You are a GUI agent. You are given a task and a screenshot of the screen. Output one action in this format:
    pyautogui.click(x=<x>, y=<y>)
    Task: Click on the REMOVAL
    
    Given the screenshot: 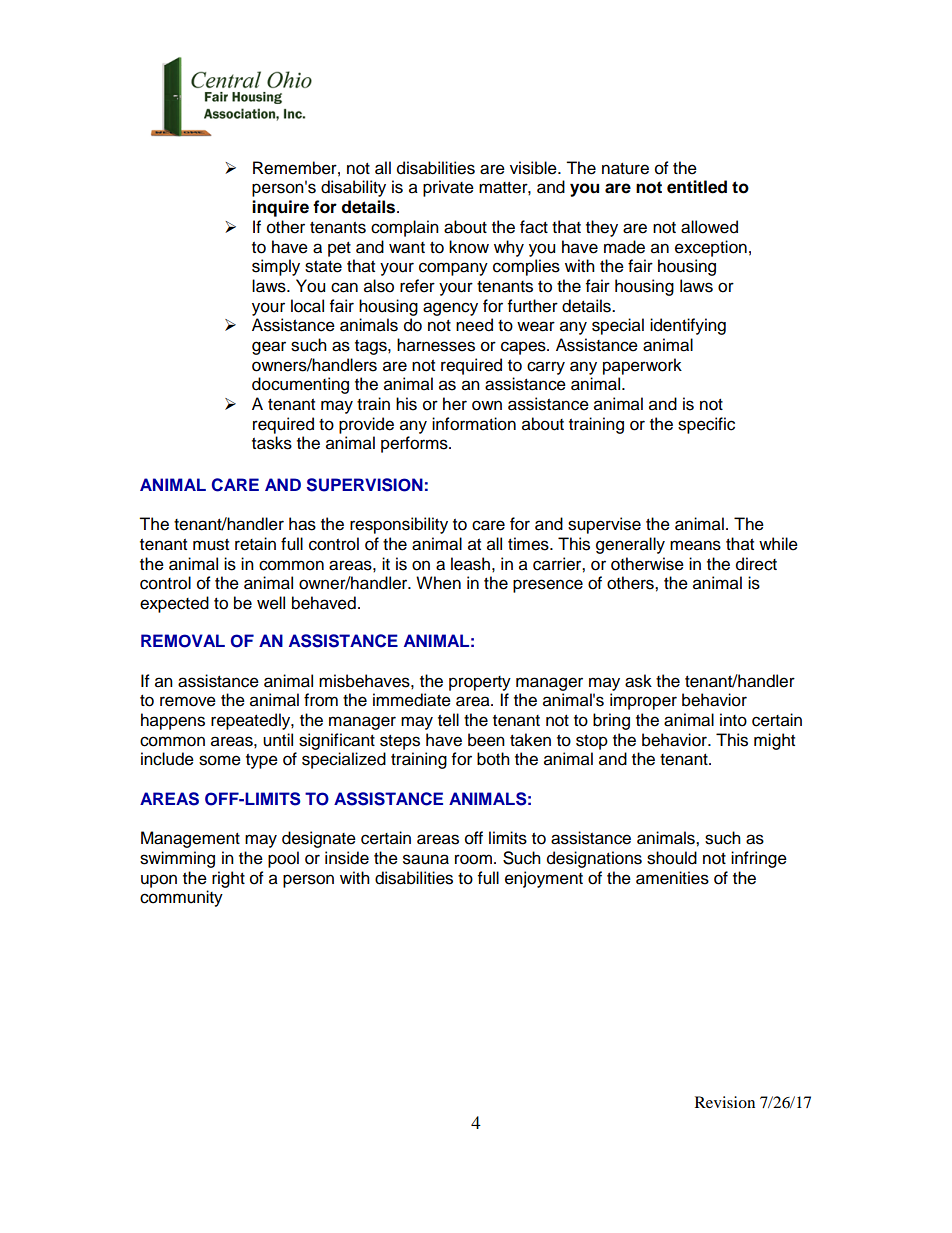 What is the action you would take?
    pyautogui.click(x=183, y=641)
